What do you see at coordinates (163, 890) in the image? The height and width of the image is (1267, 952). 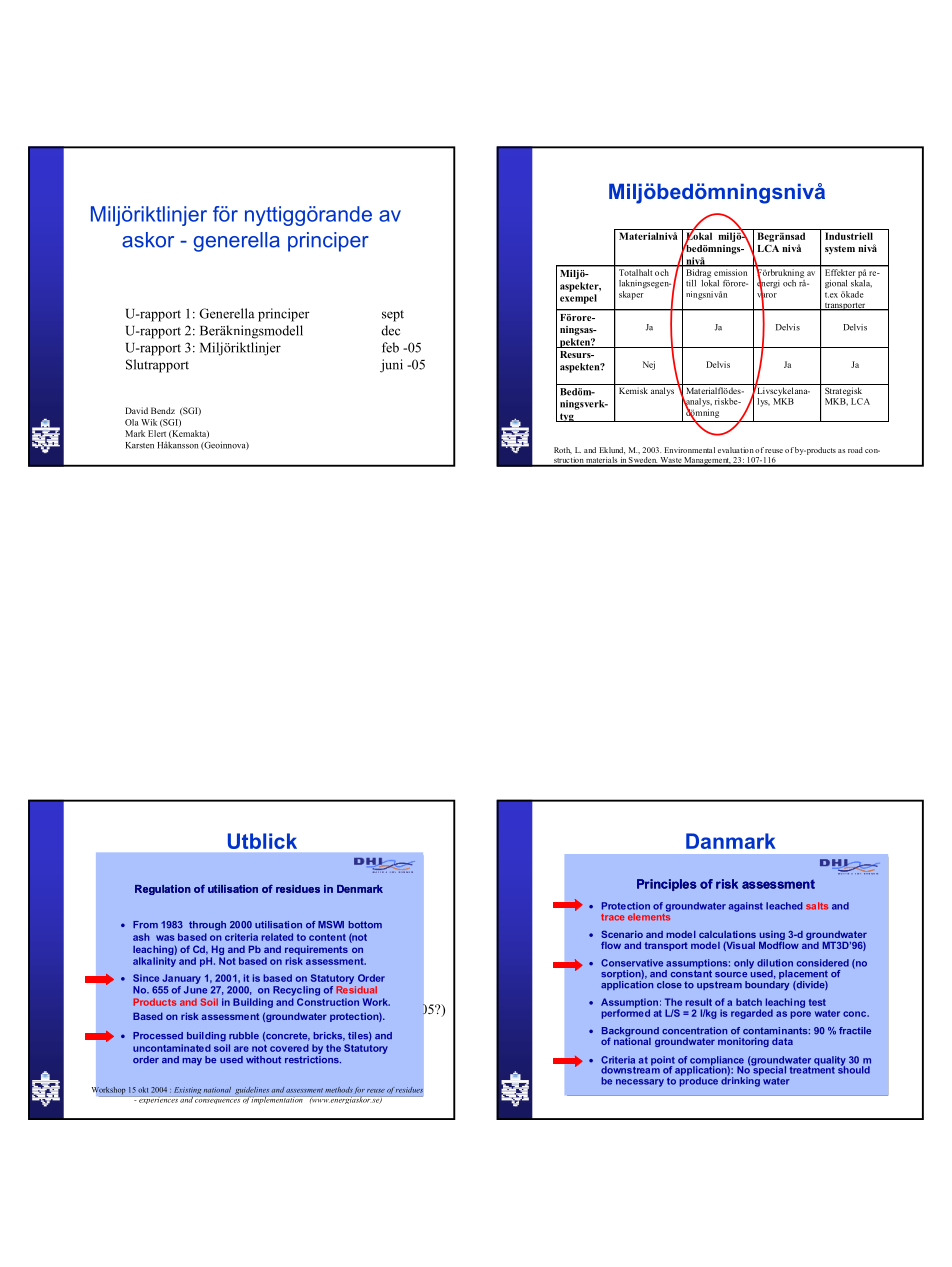 I see `Regulation` at bounding box center [163, 890].
